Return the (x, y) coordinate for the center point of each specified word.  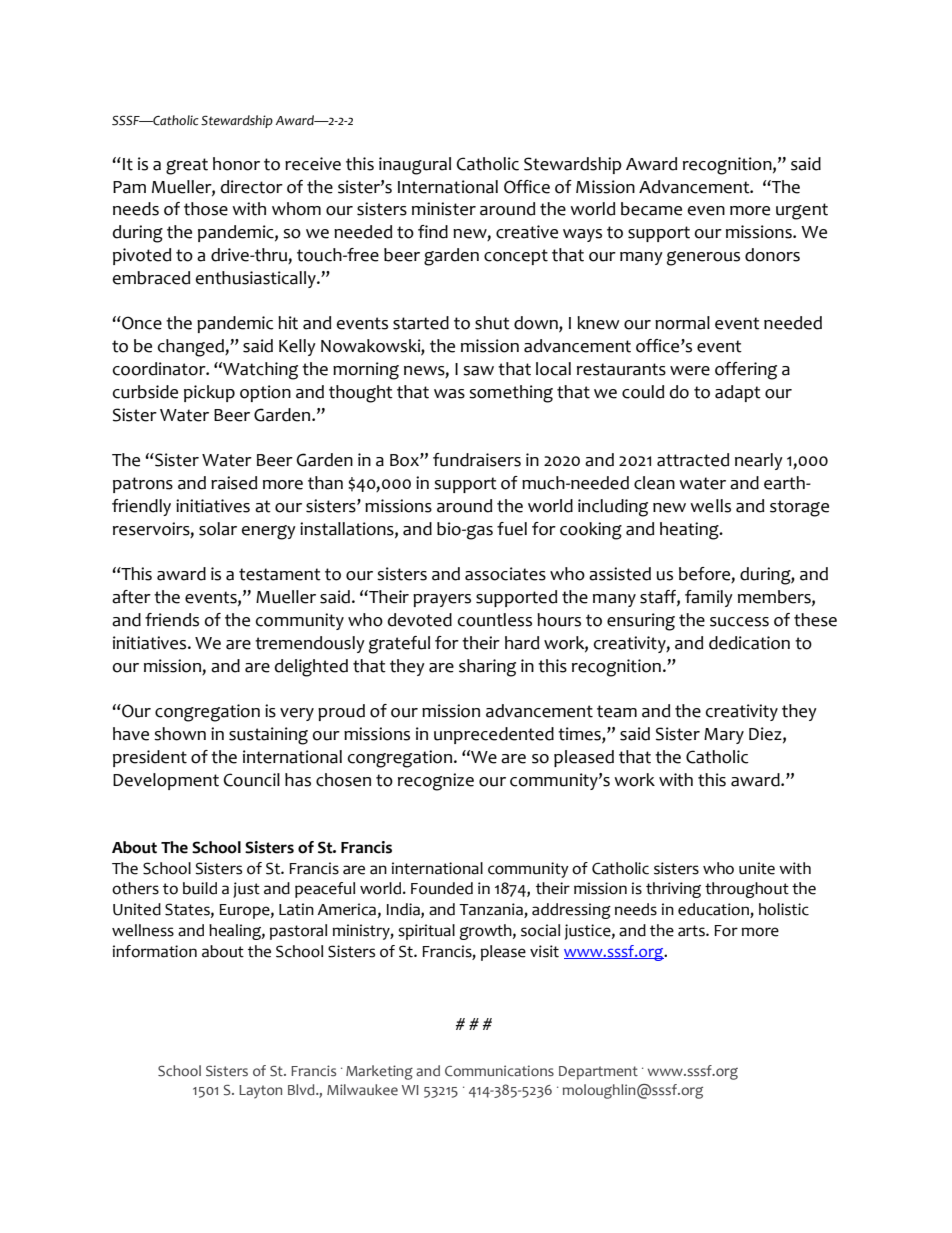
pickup (209, 393)
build (200, 888)
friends (172, 620)
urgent (802, 211)
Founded (442, 888)
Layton (260, 1092)
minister (444, 209)
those (206, 209)
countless (495, 620)
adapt (738, 393)
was (449, 394)
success (739, 622)
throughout (747, 890)
